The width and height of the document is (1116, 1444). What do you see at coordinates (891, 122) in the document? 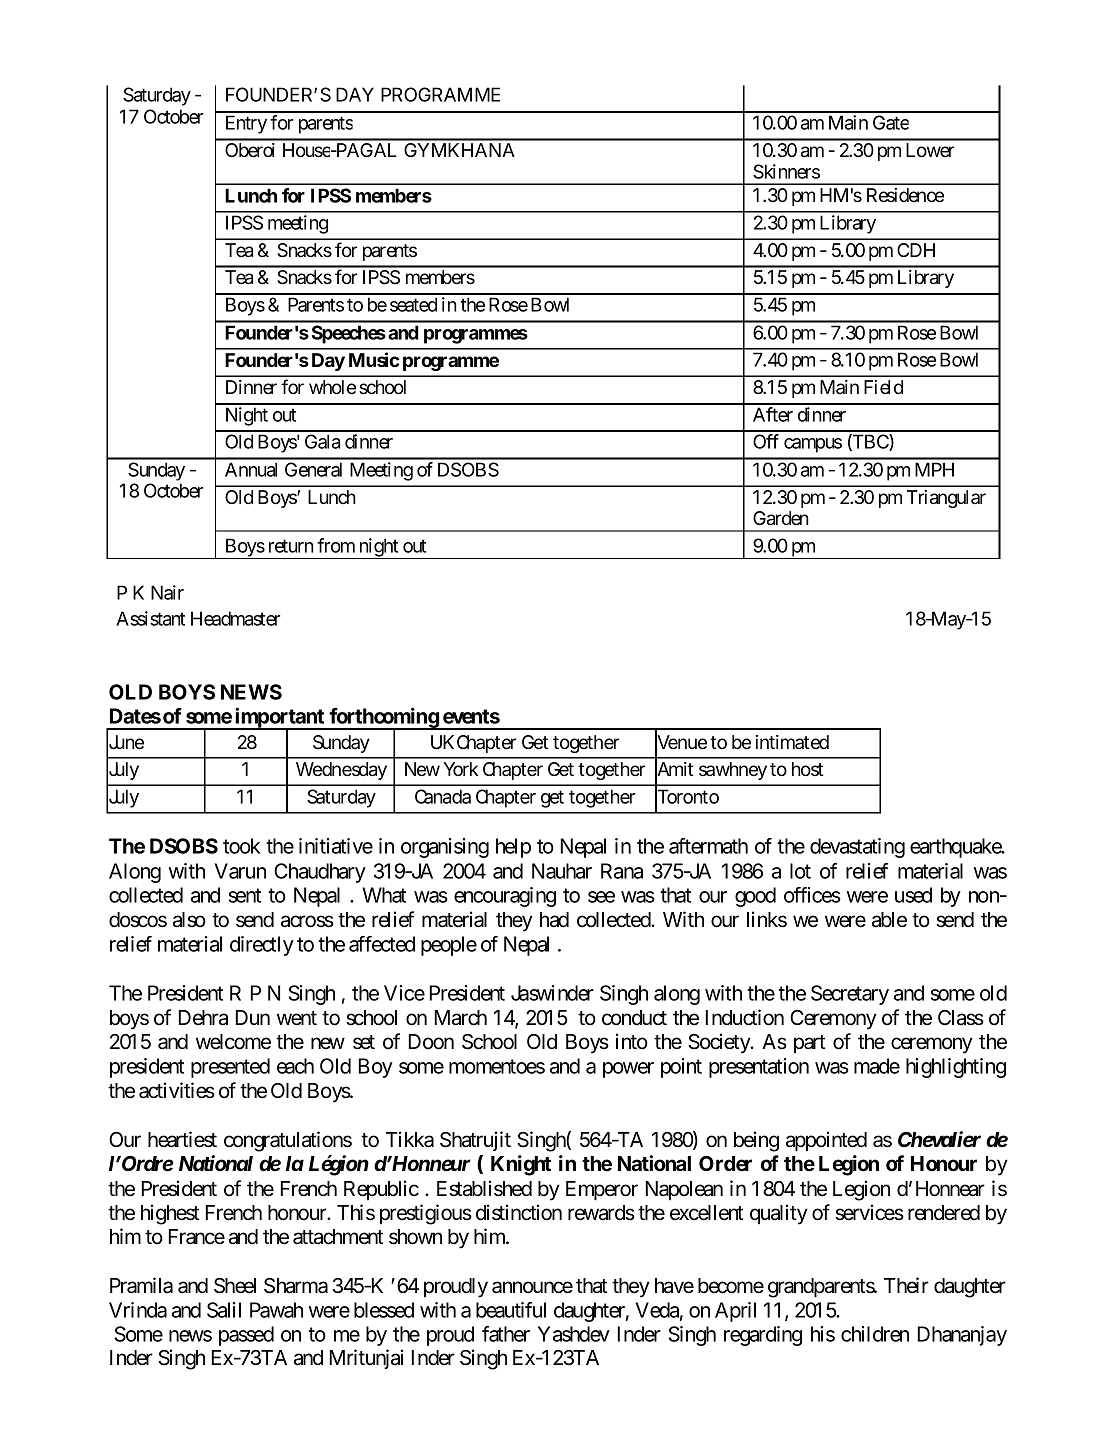
I see `Gate` at bounding box center [891, 122].
